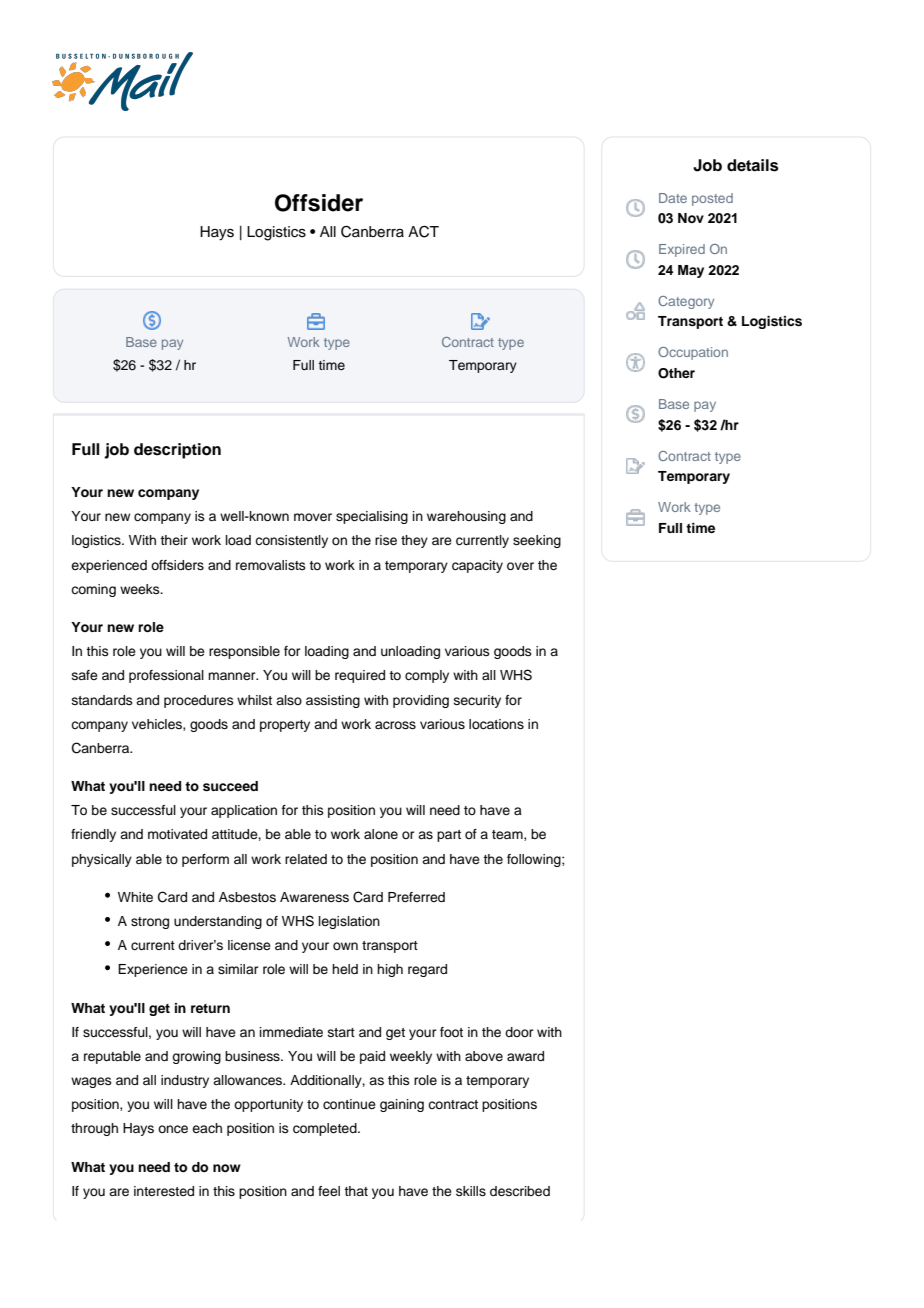 The image size is (924, 1308). I want to click on description, so click(177, 451).
